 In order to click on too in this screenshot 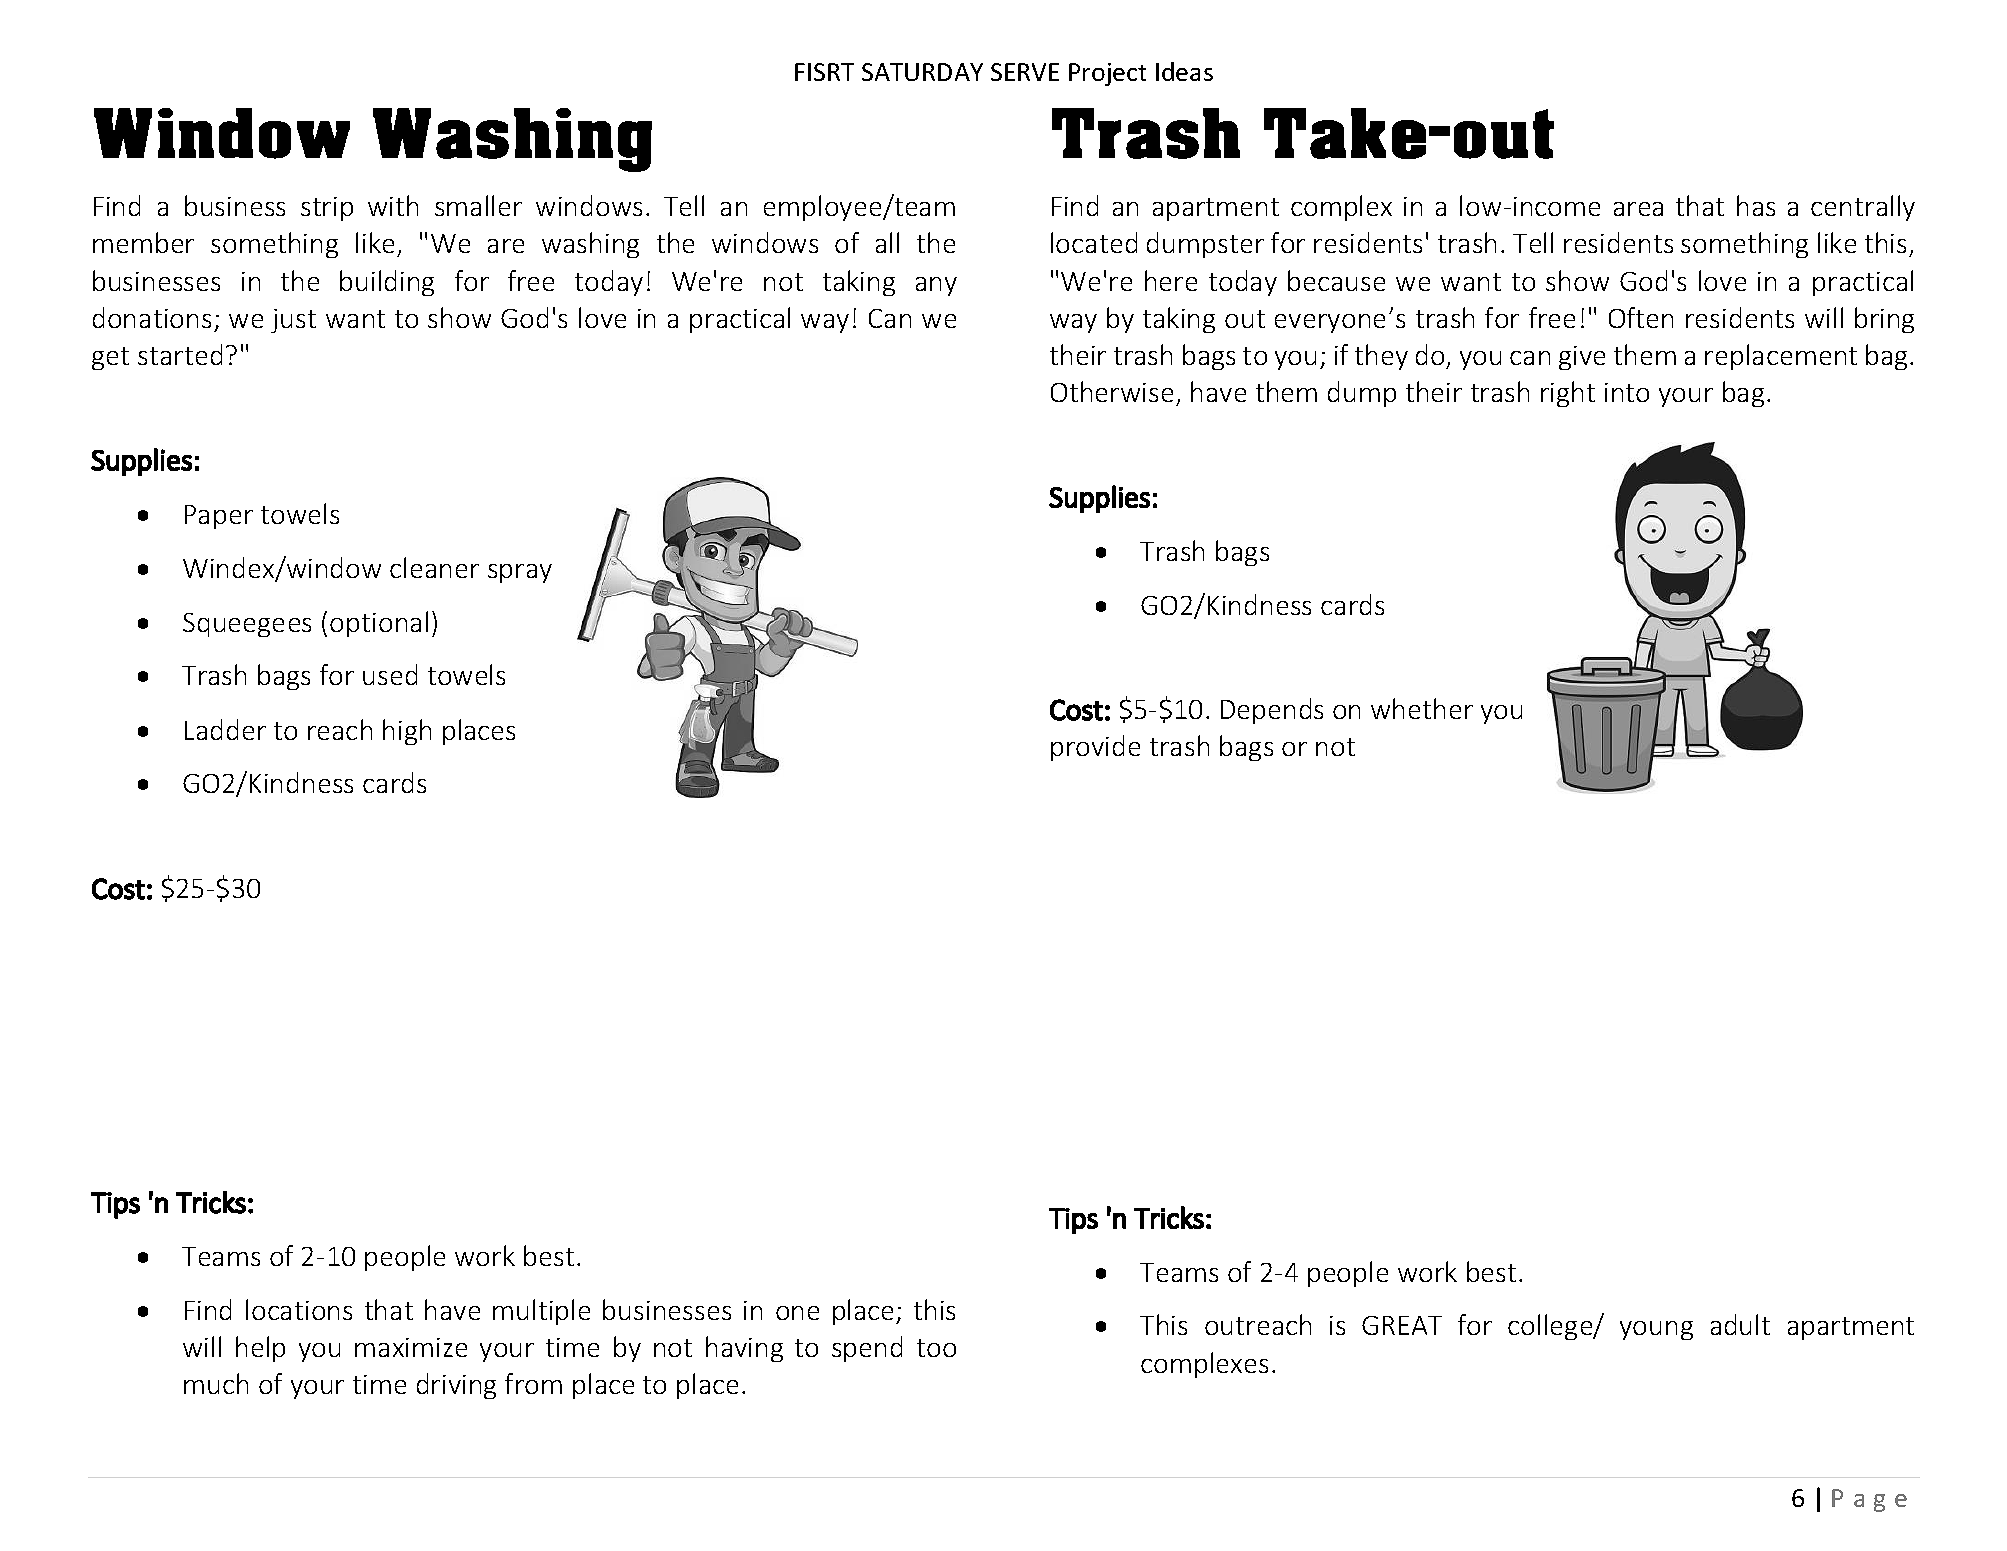, I will do `click(936, 1348)`.
